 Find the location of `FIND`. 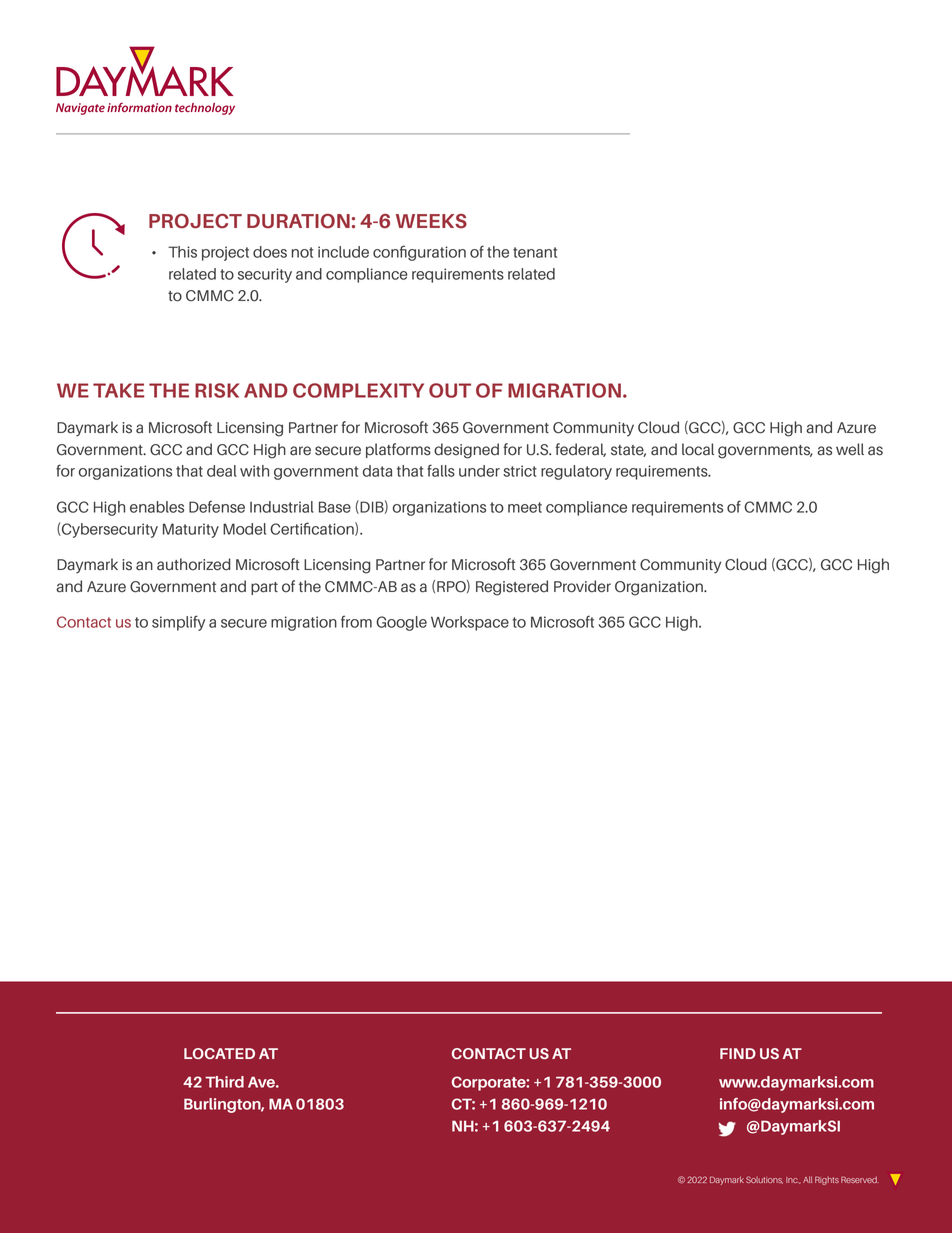

FIND is located at coordinates (738, 1053).
